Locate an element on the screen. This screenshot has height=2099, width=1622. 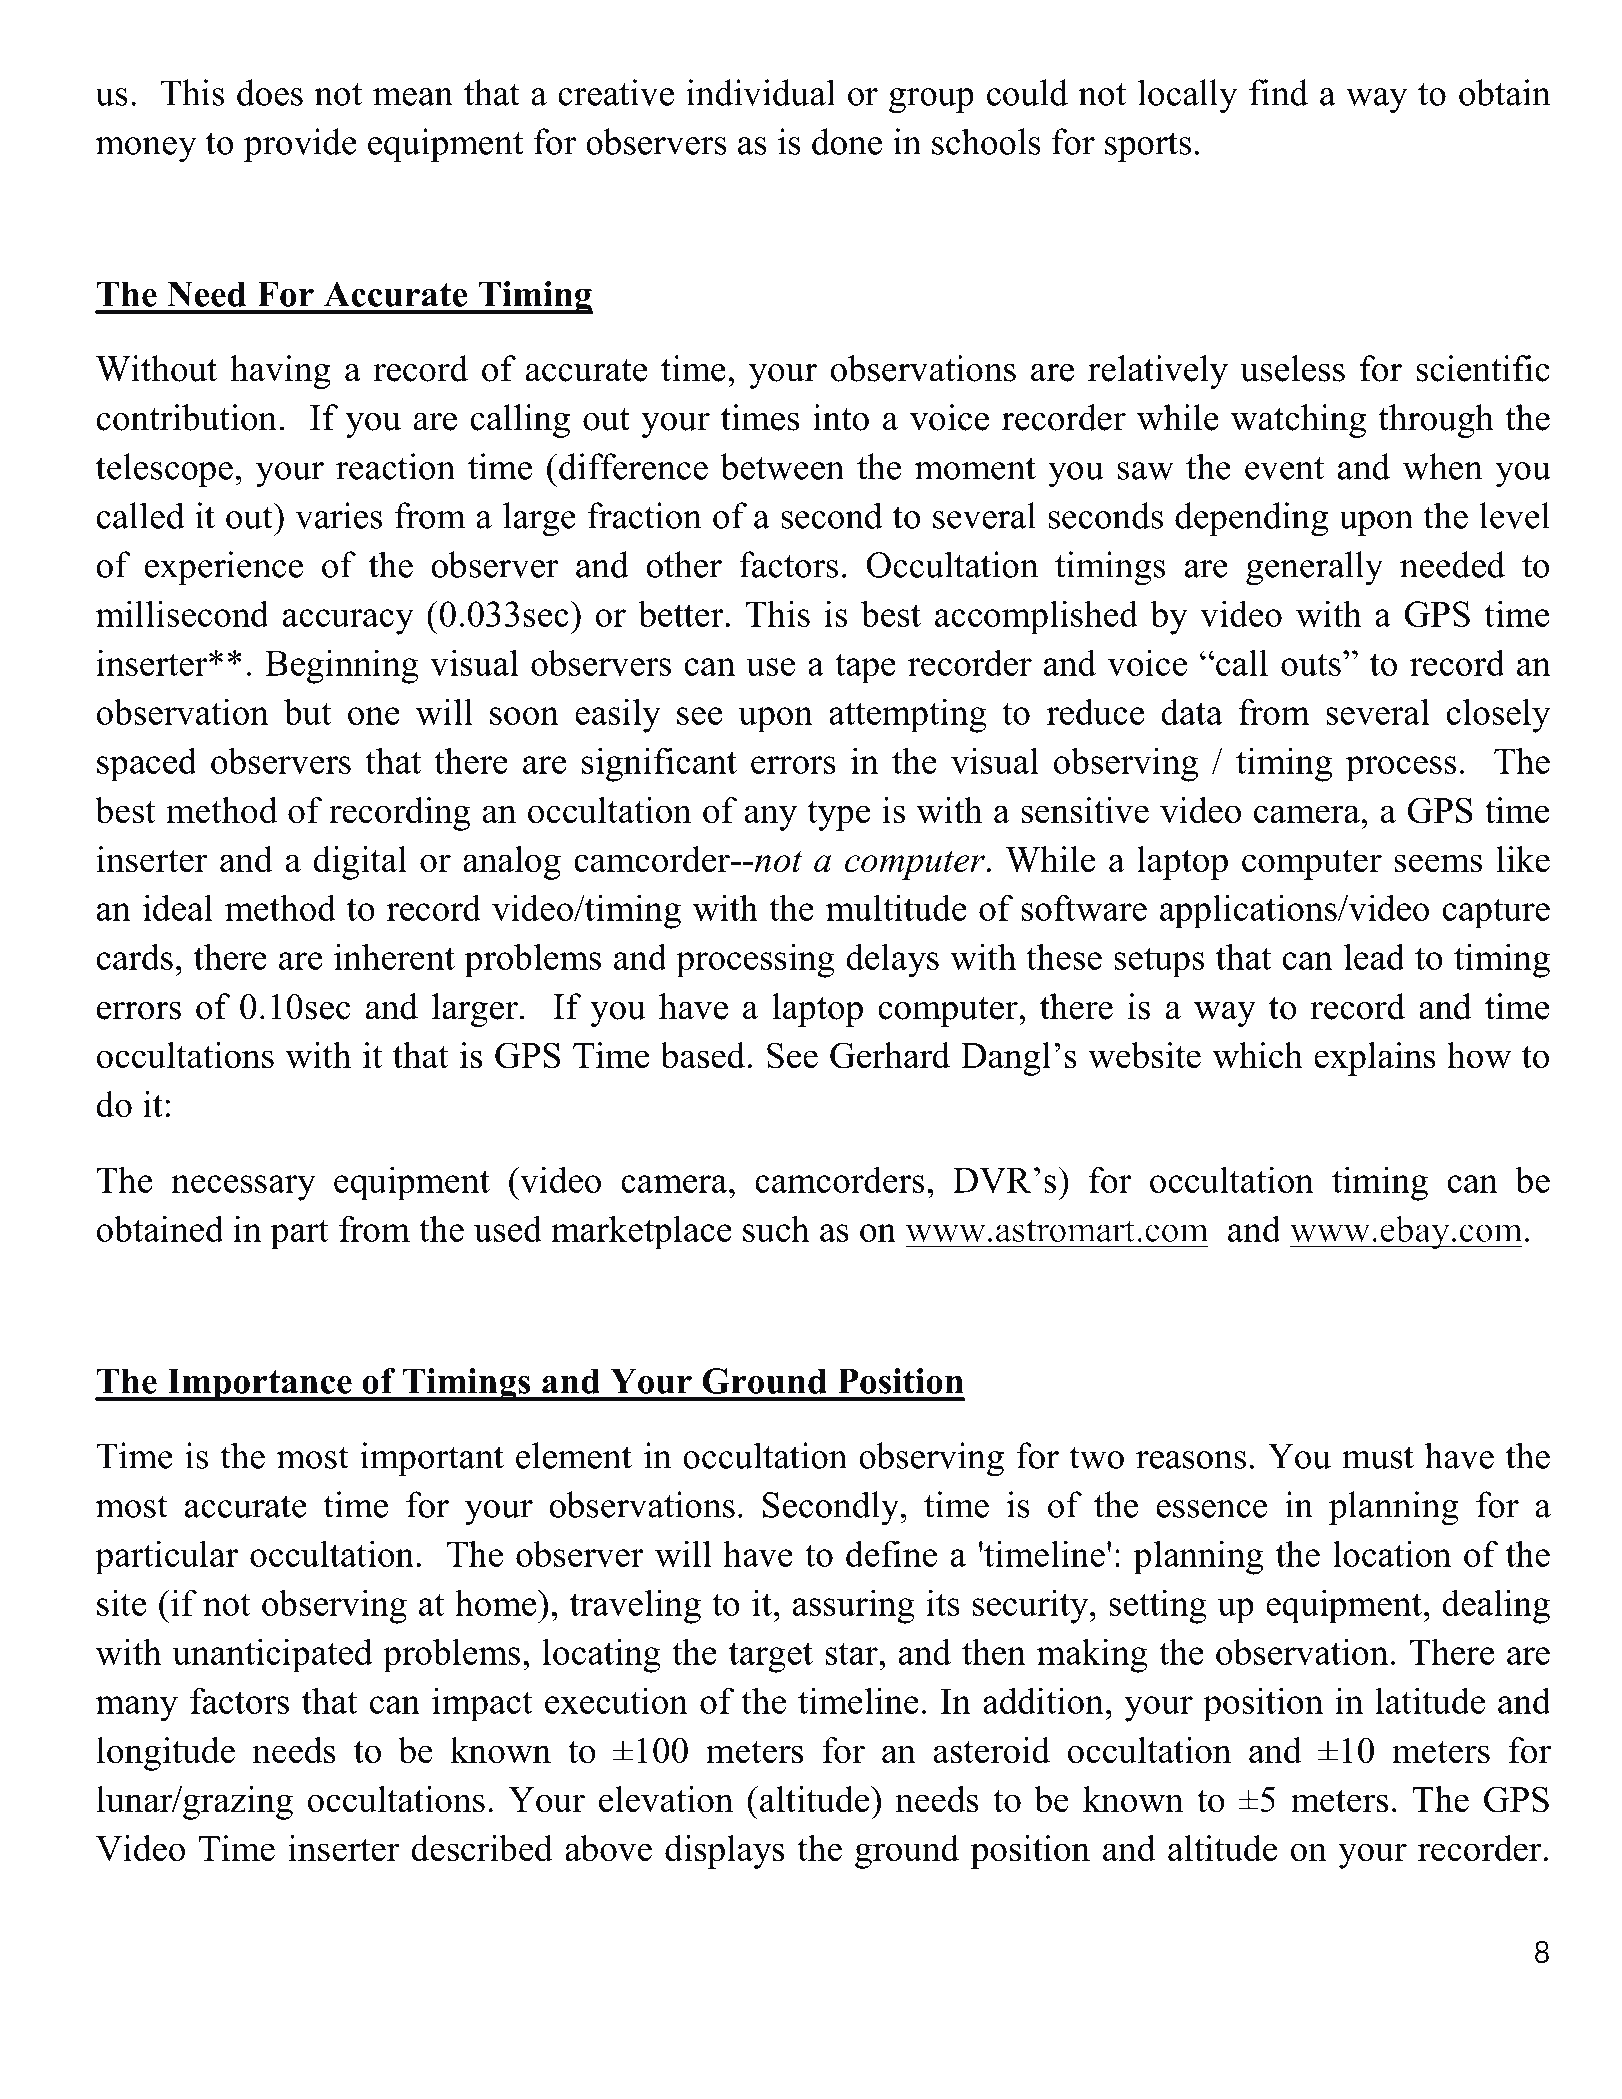
displays is located at coordinates (724, 1852).
